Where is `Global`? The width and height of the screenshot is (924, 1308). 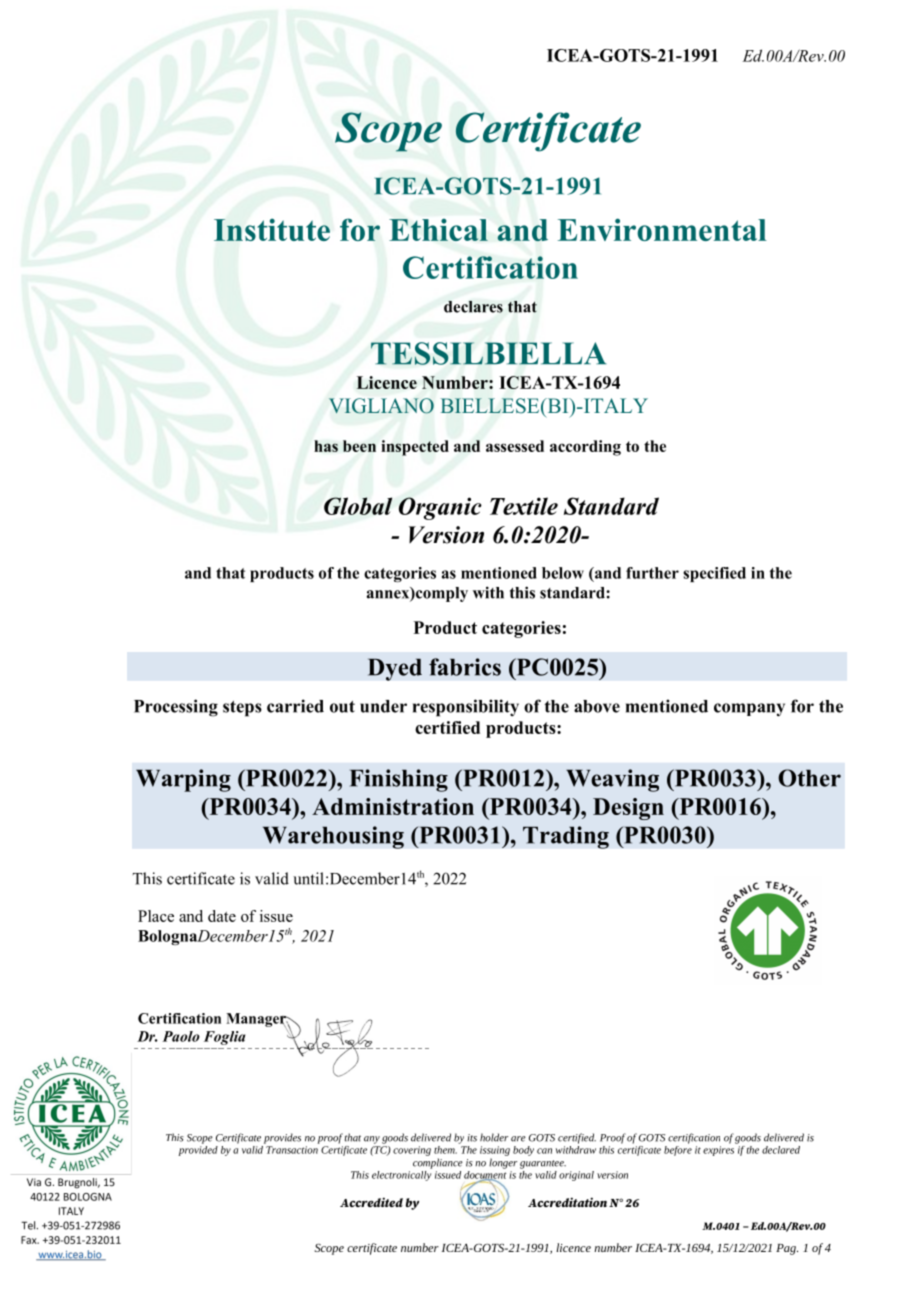
Global is located at coordinates (358, 506).
